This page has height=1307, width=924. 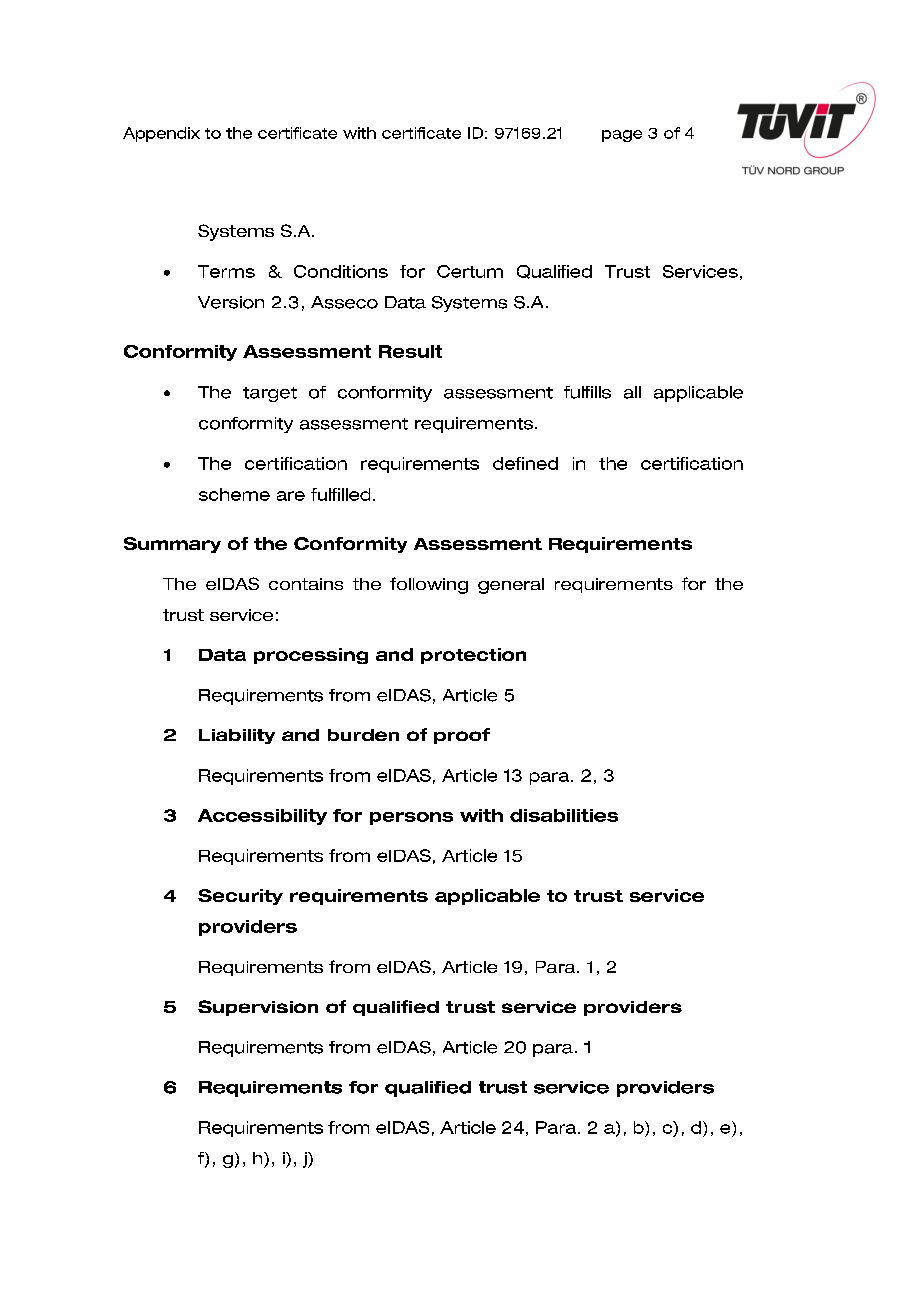 What do you see at coordinates (237, 736) in the page?
I see `Liability` at bounding box center [237, 736].
